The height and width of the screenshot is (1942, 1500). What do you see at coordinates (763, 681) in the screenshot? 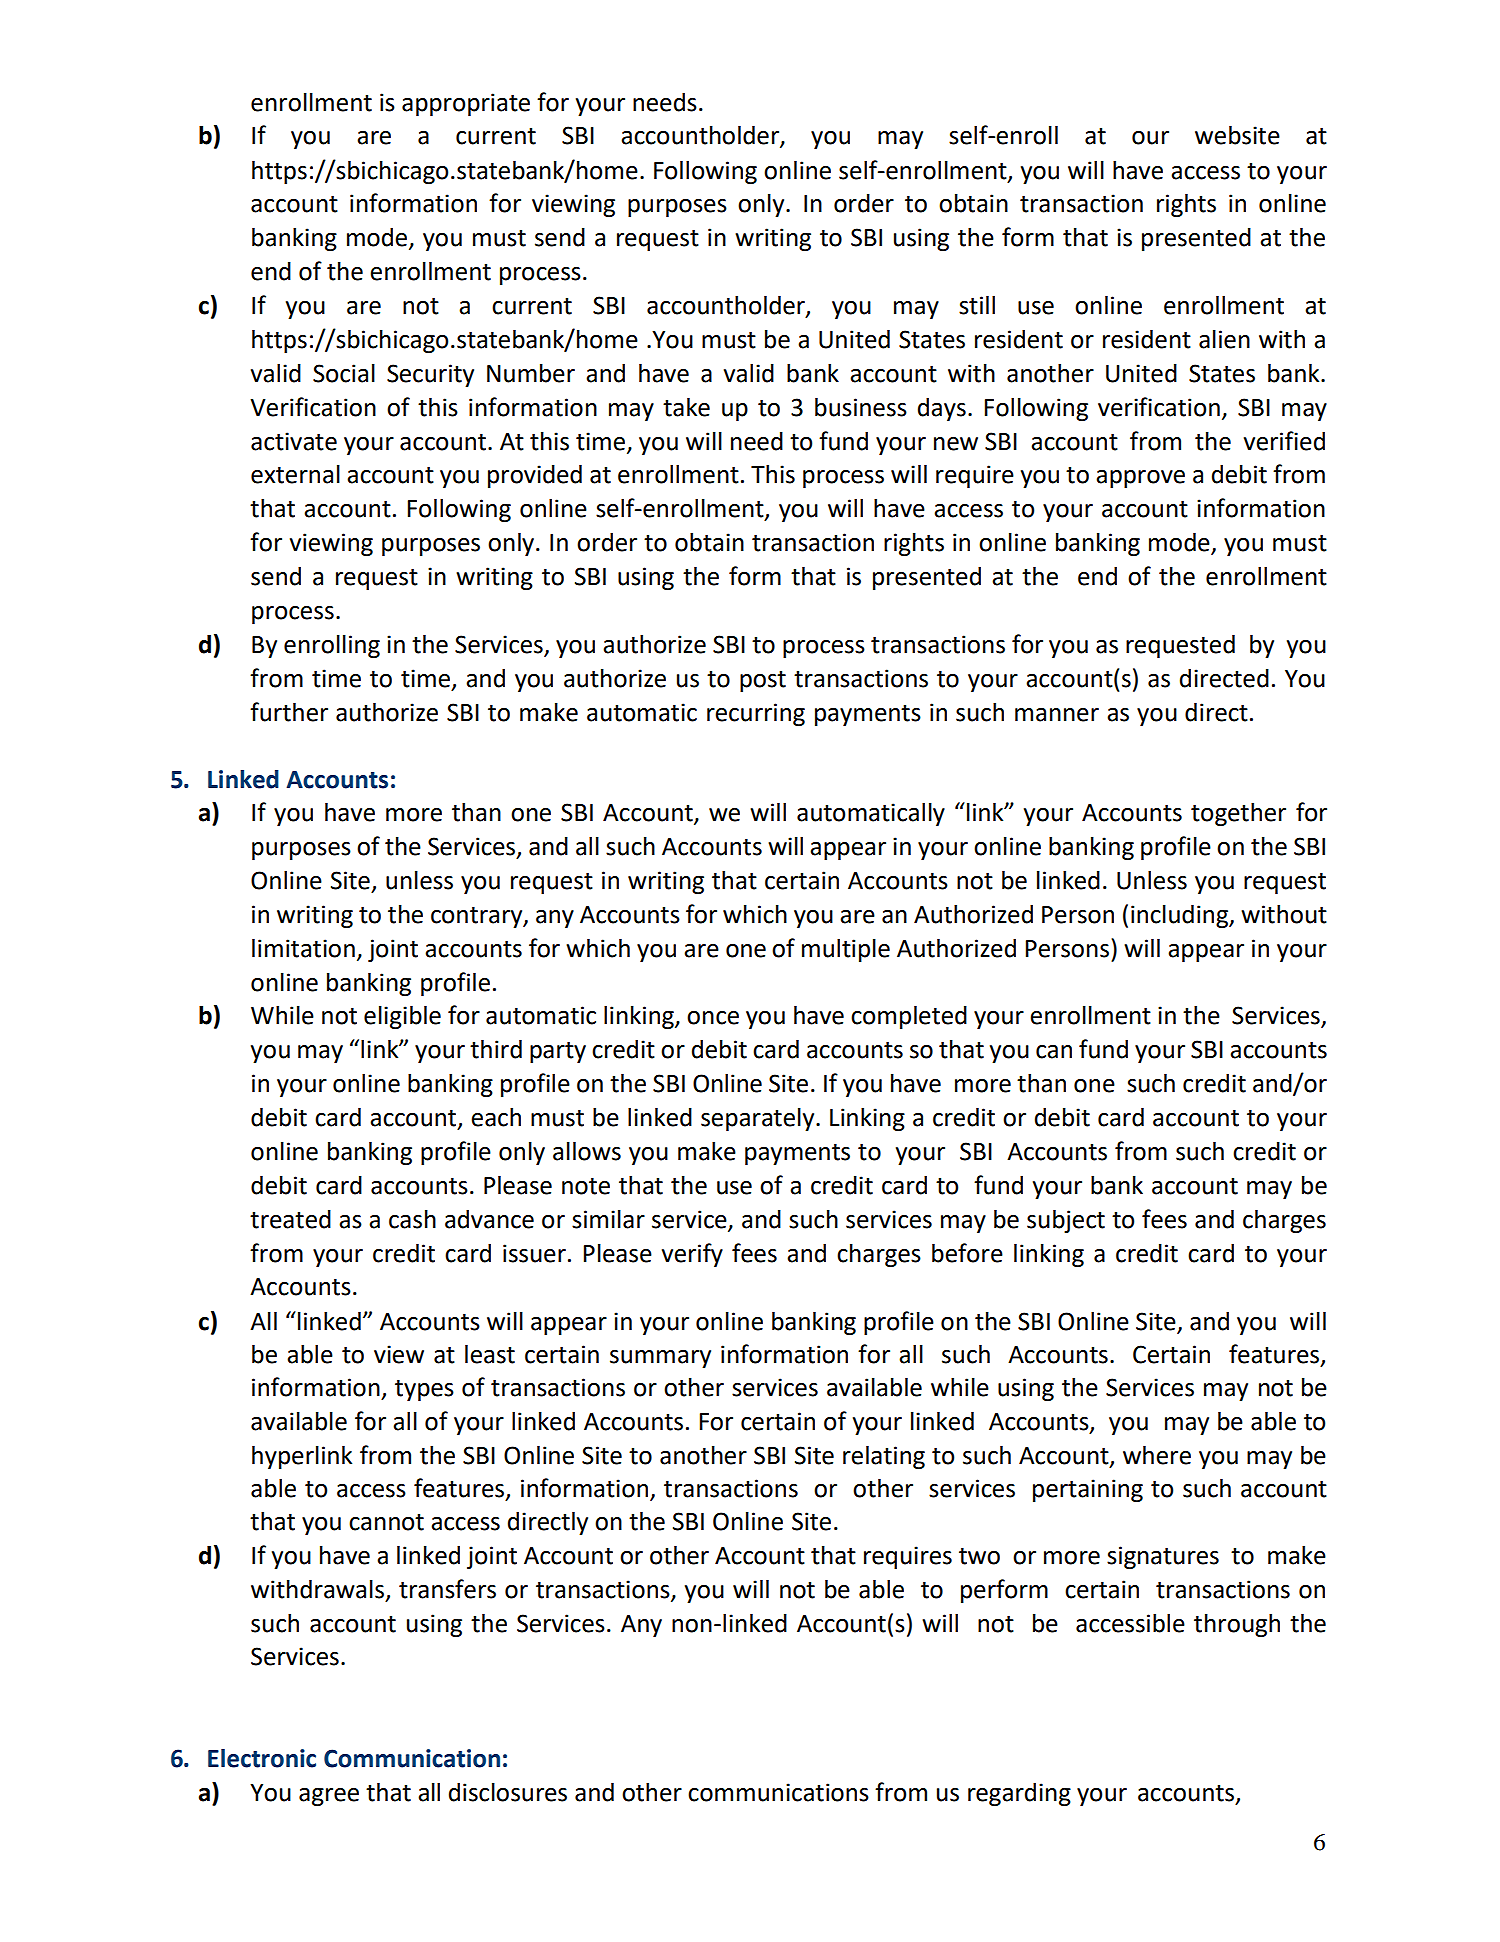
I see `post` at bounding box center [763, 681].
